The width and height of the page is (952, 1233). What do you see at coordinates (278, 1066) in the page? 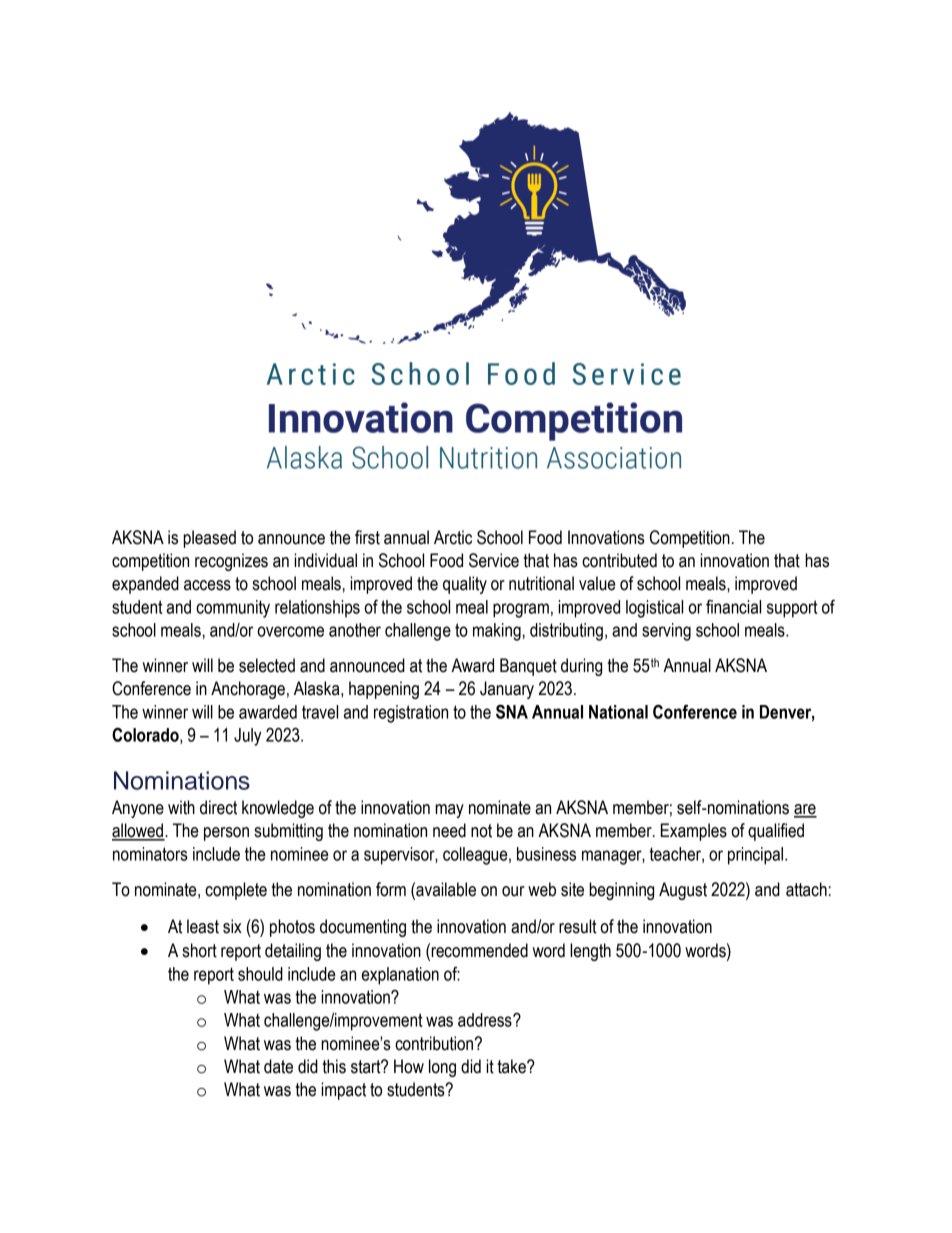
I see `date` at bounding box center [278, 1066].
